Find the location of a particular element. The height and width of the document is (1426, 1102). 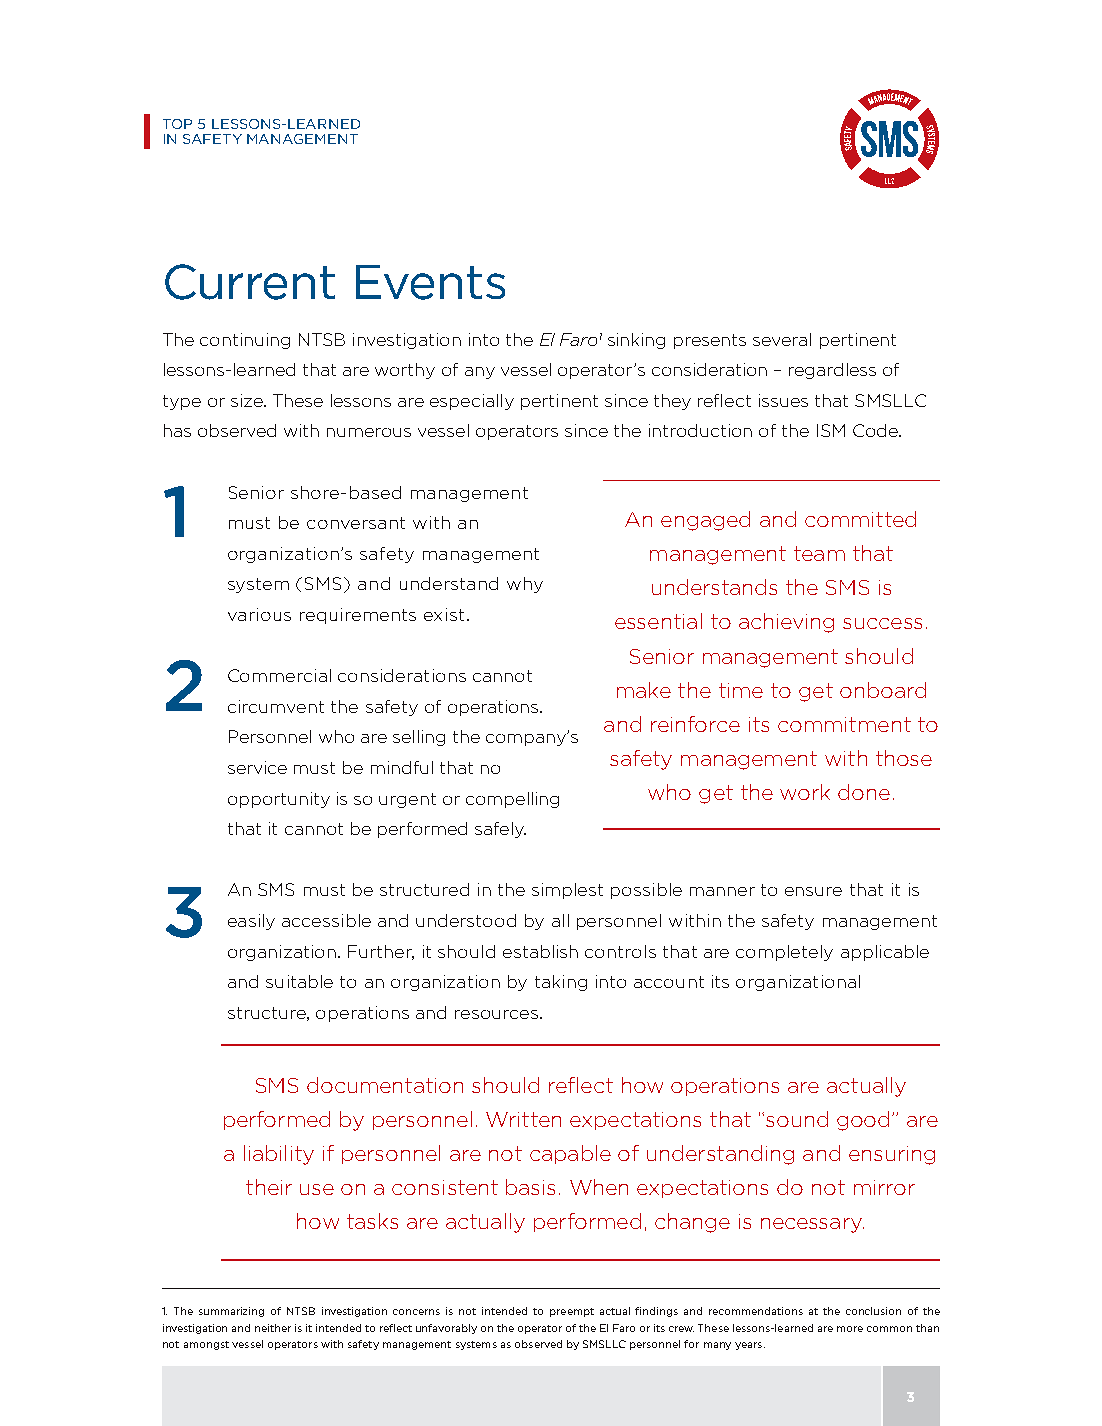

preempt is located at coordinates (572, 1312).
